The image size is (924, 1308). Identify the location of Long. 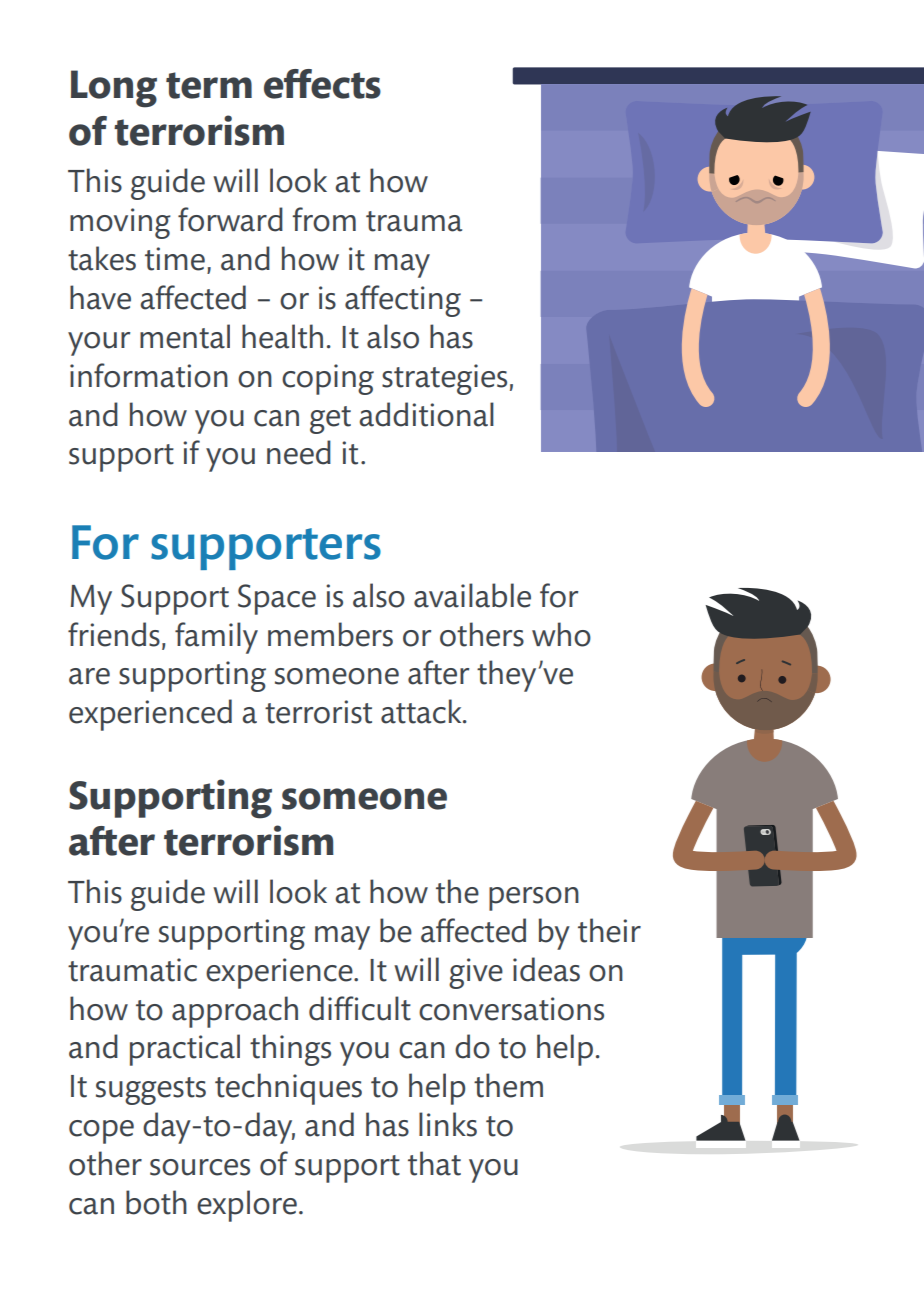
(114, 89).
